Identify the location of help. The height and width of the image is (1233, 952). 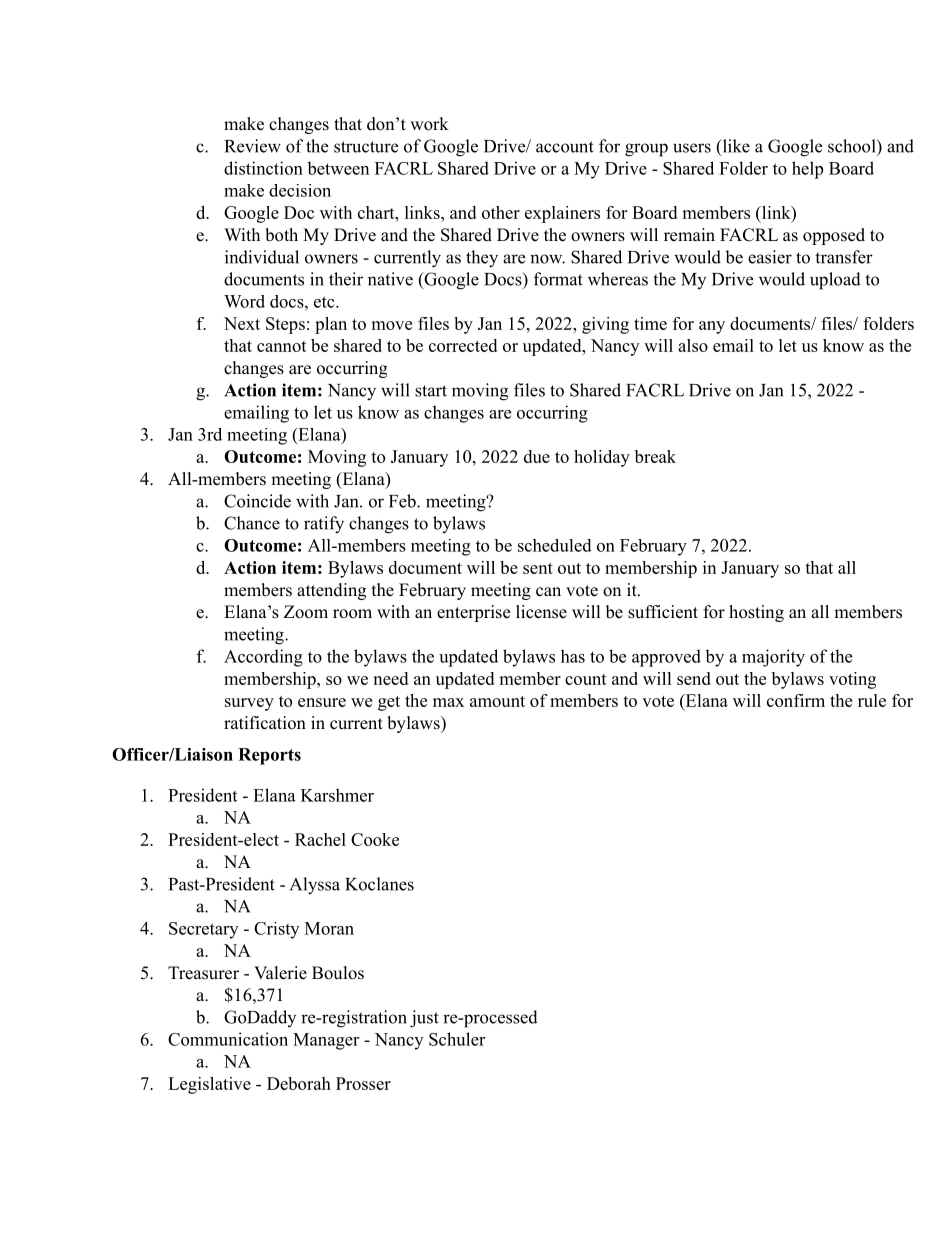
(807, 170).
